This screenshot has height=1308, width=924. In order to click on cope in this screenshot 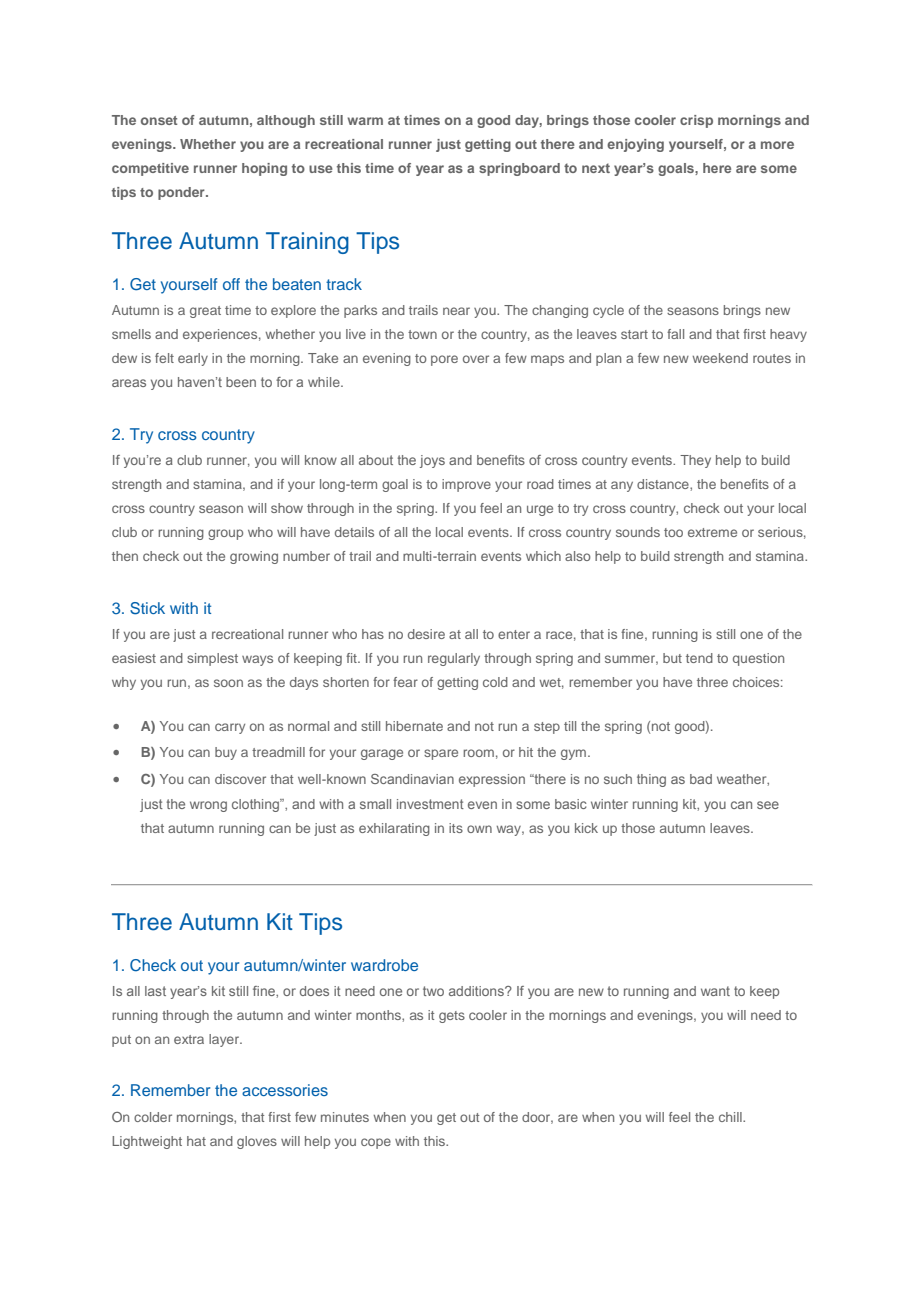, I will do `click(376, 1143)`.
